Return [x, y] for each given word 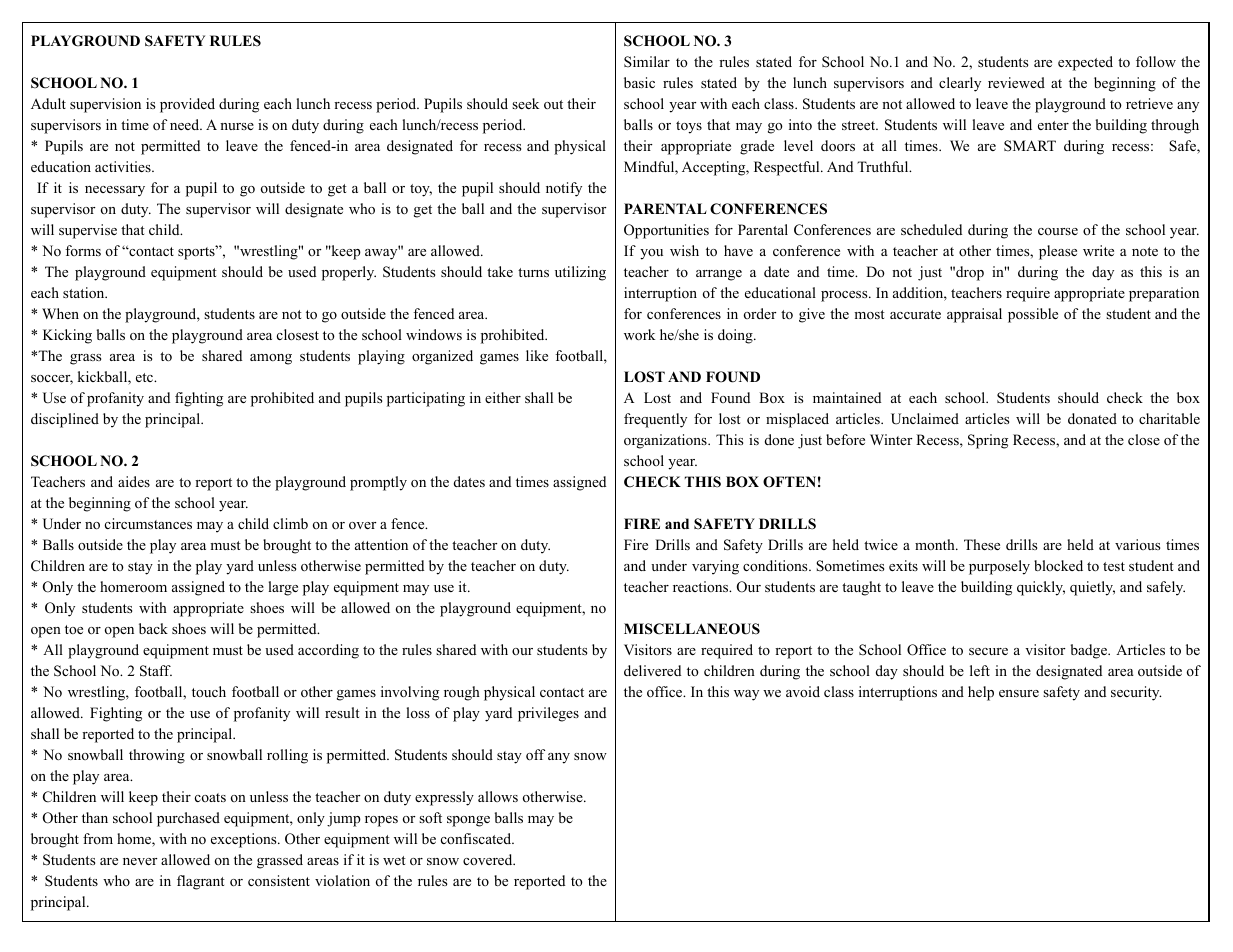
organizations [666, 441]
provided [187, 105]
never [140, 861]
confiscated [477, 838]
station [85, 293]
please [1058, 252]
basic [639, 82]
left [980, 670]
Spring [988, 441]
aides [134, 481]
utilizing [580, 273]
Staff [156, 671]
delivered [652, 670]
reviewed [1016, 82]
